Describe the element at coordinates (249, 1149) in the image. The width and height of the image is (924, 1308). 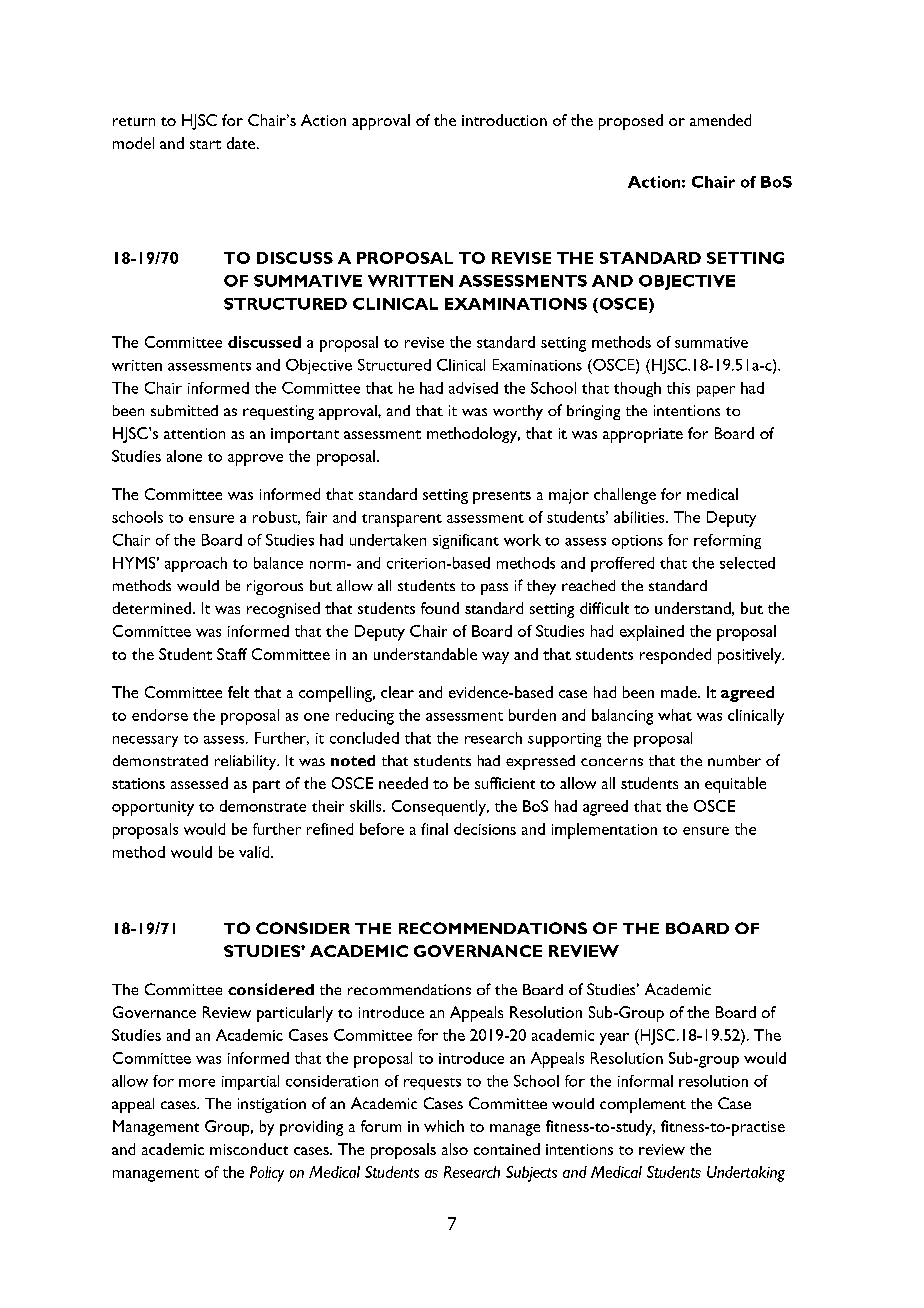
I see `misconduct` at that location.
